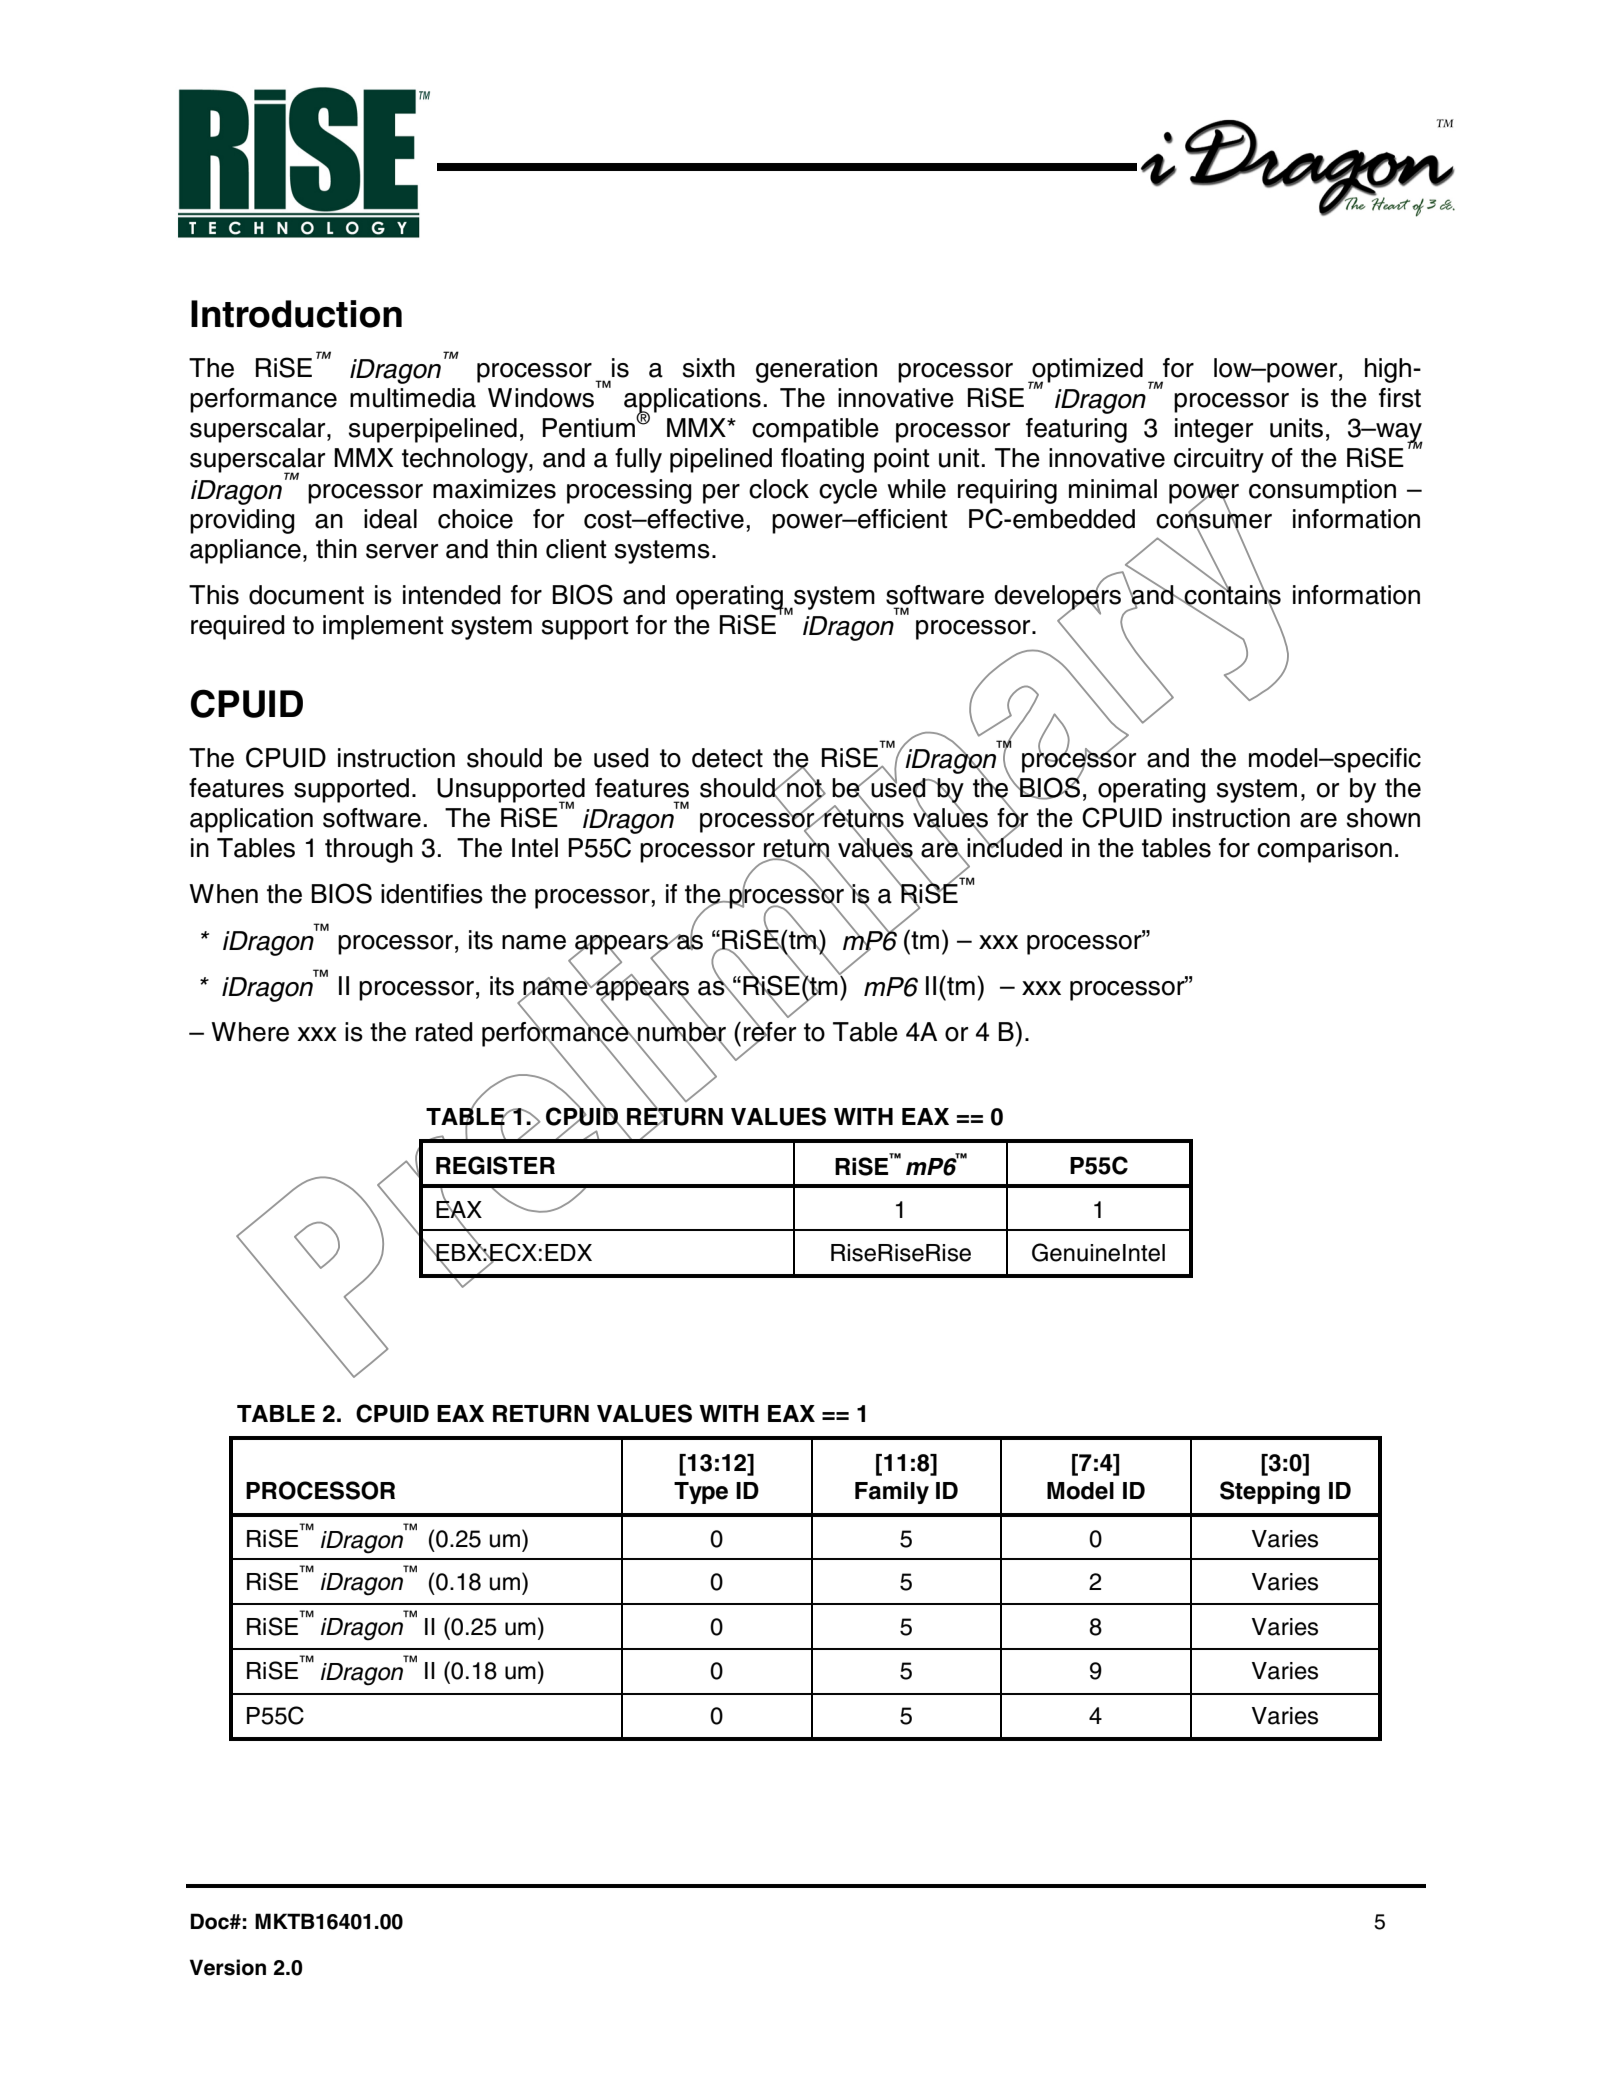 This screenshot has width=1611, height=2085. I want to click on refer, so click(770, 1032).
